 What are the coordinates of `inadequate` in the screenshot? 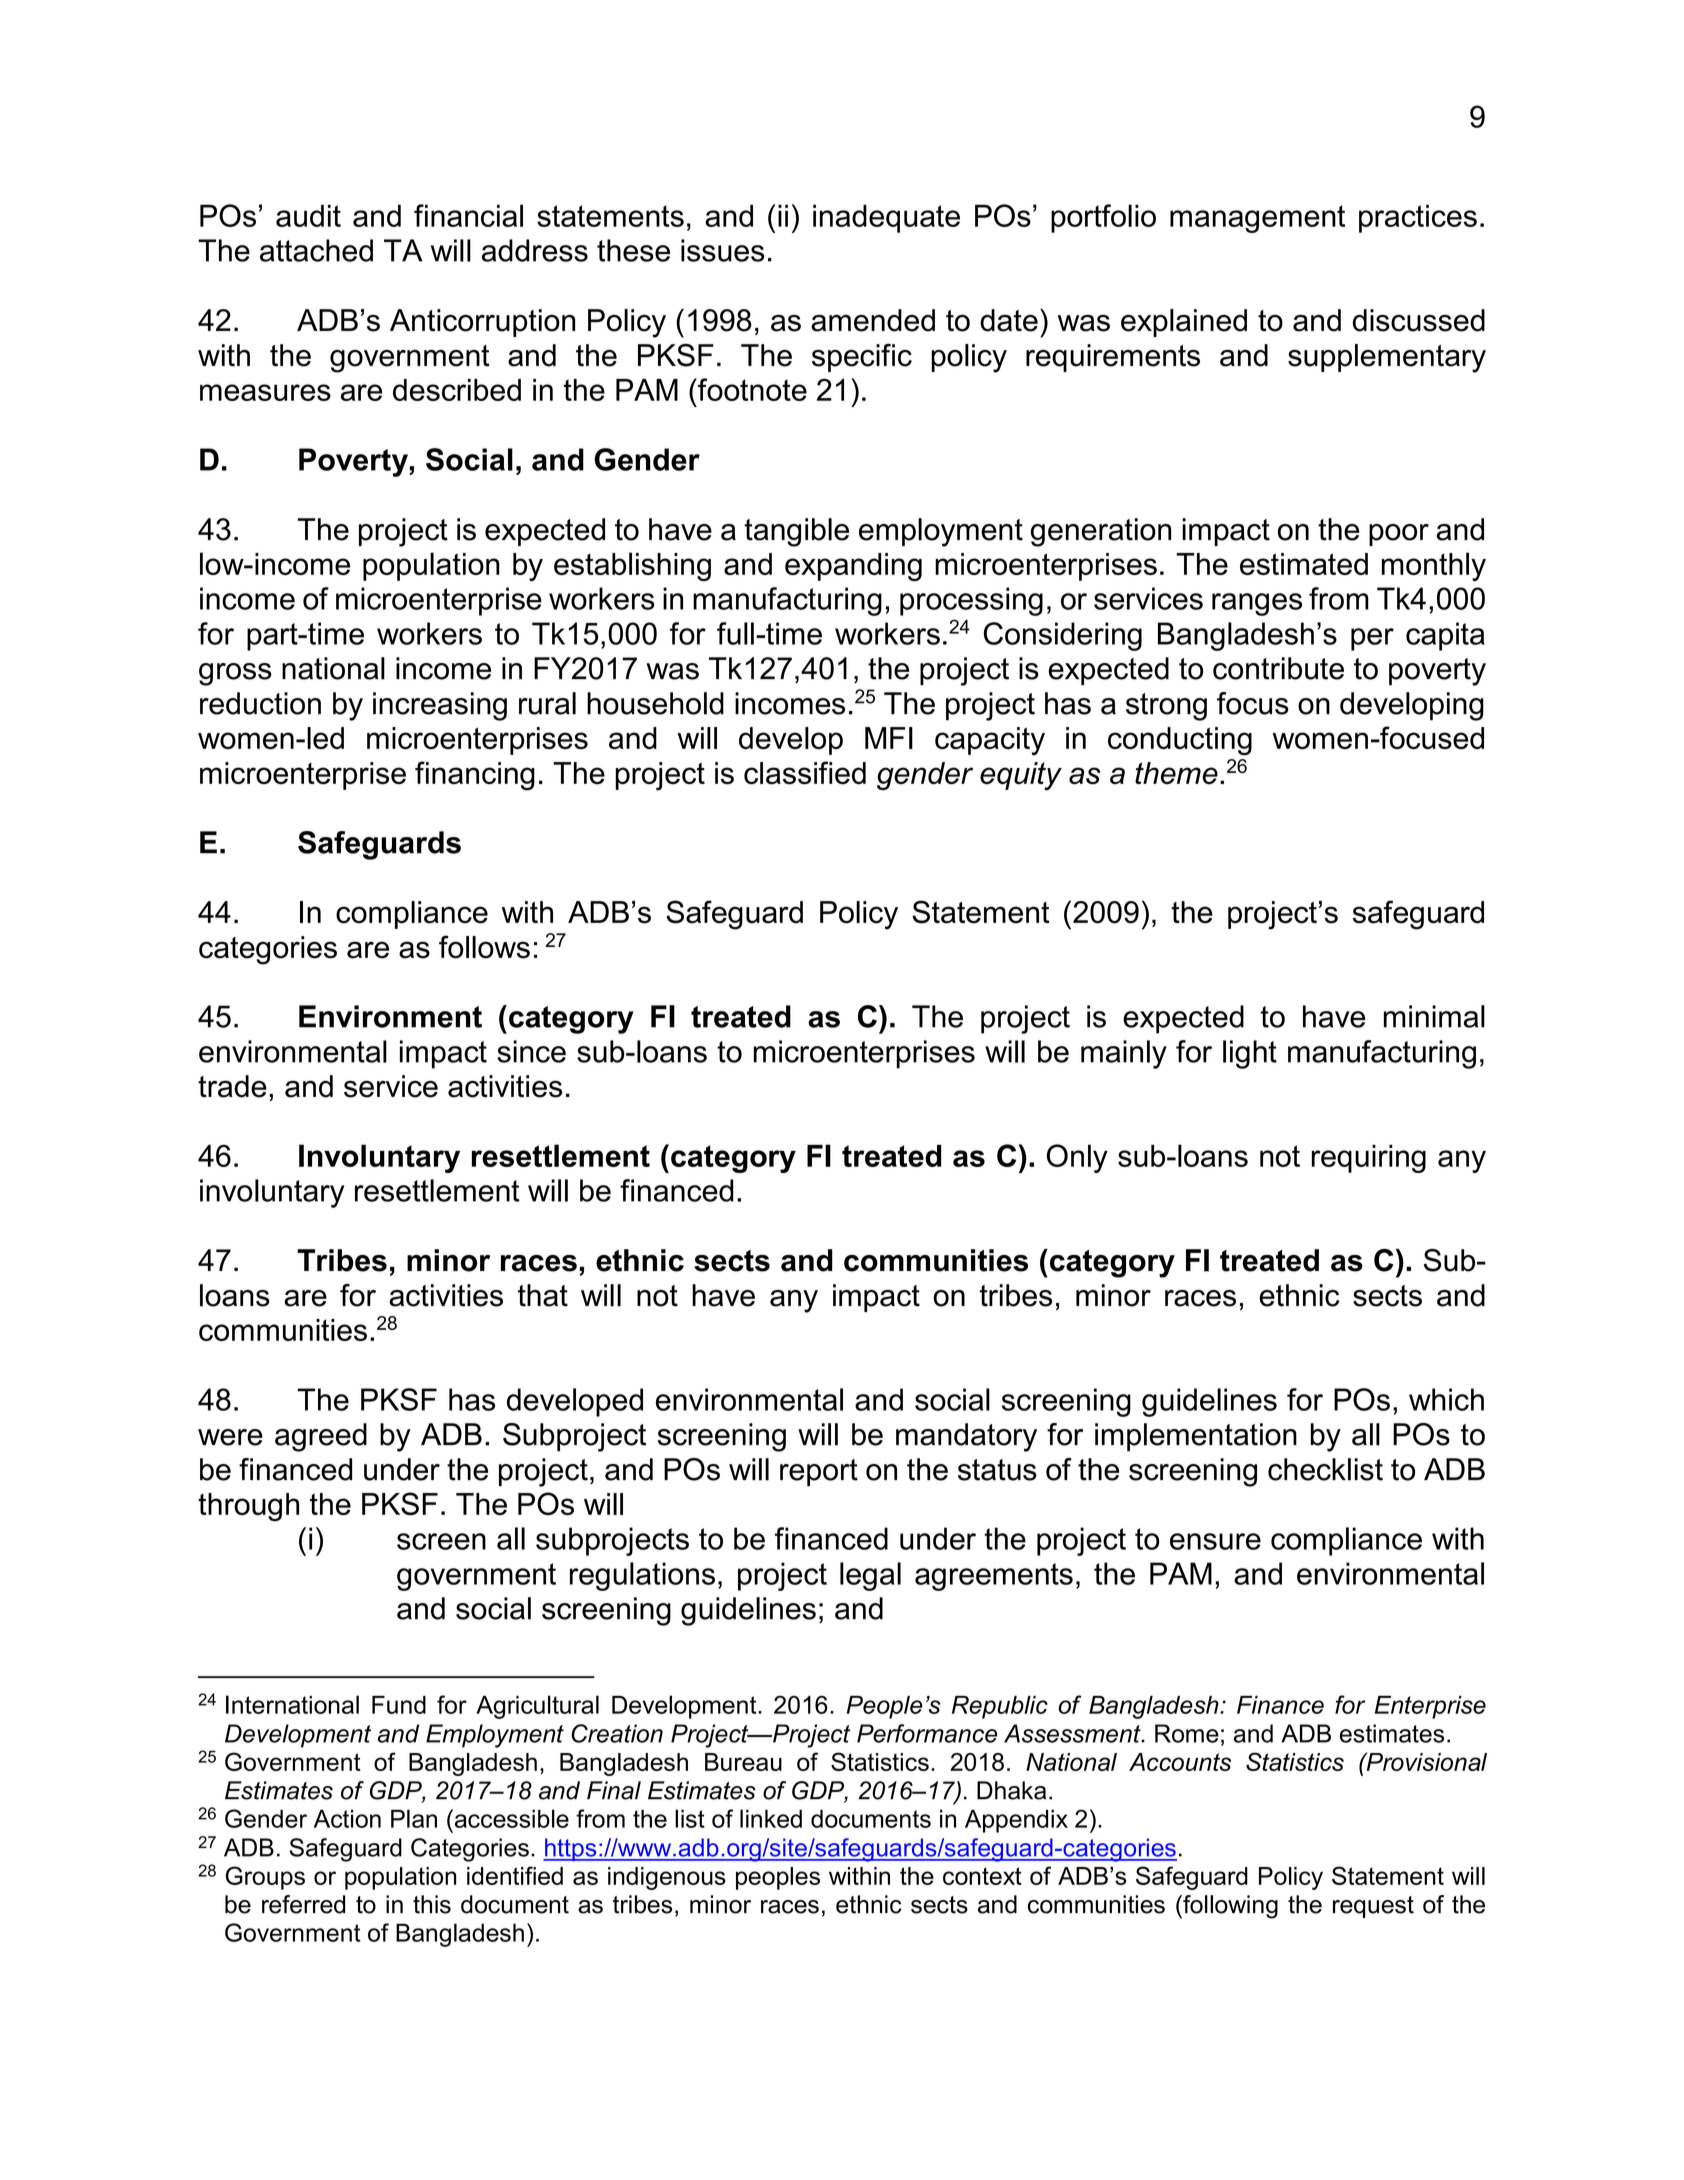 It's located at (886, 218).
